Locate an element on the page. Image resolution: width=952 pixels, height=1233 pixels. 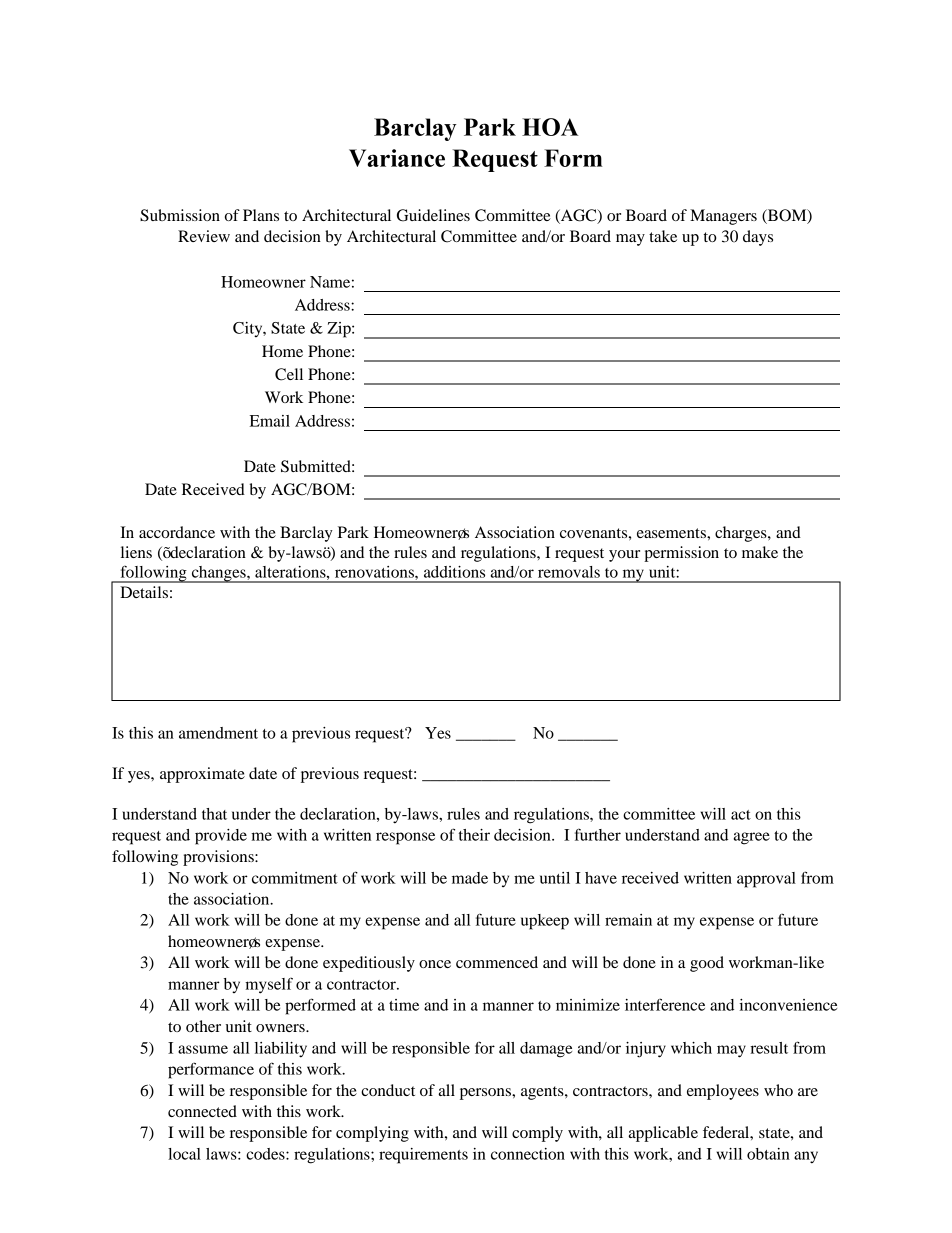
amendment is located at coordinates (218, 733).
